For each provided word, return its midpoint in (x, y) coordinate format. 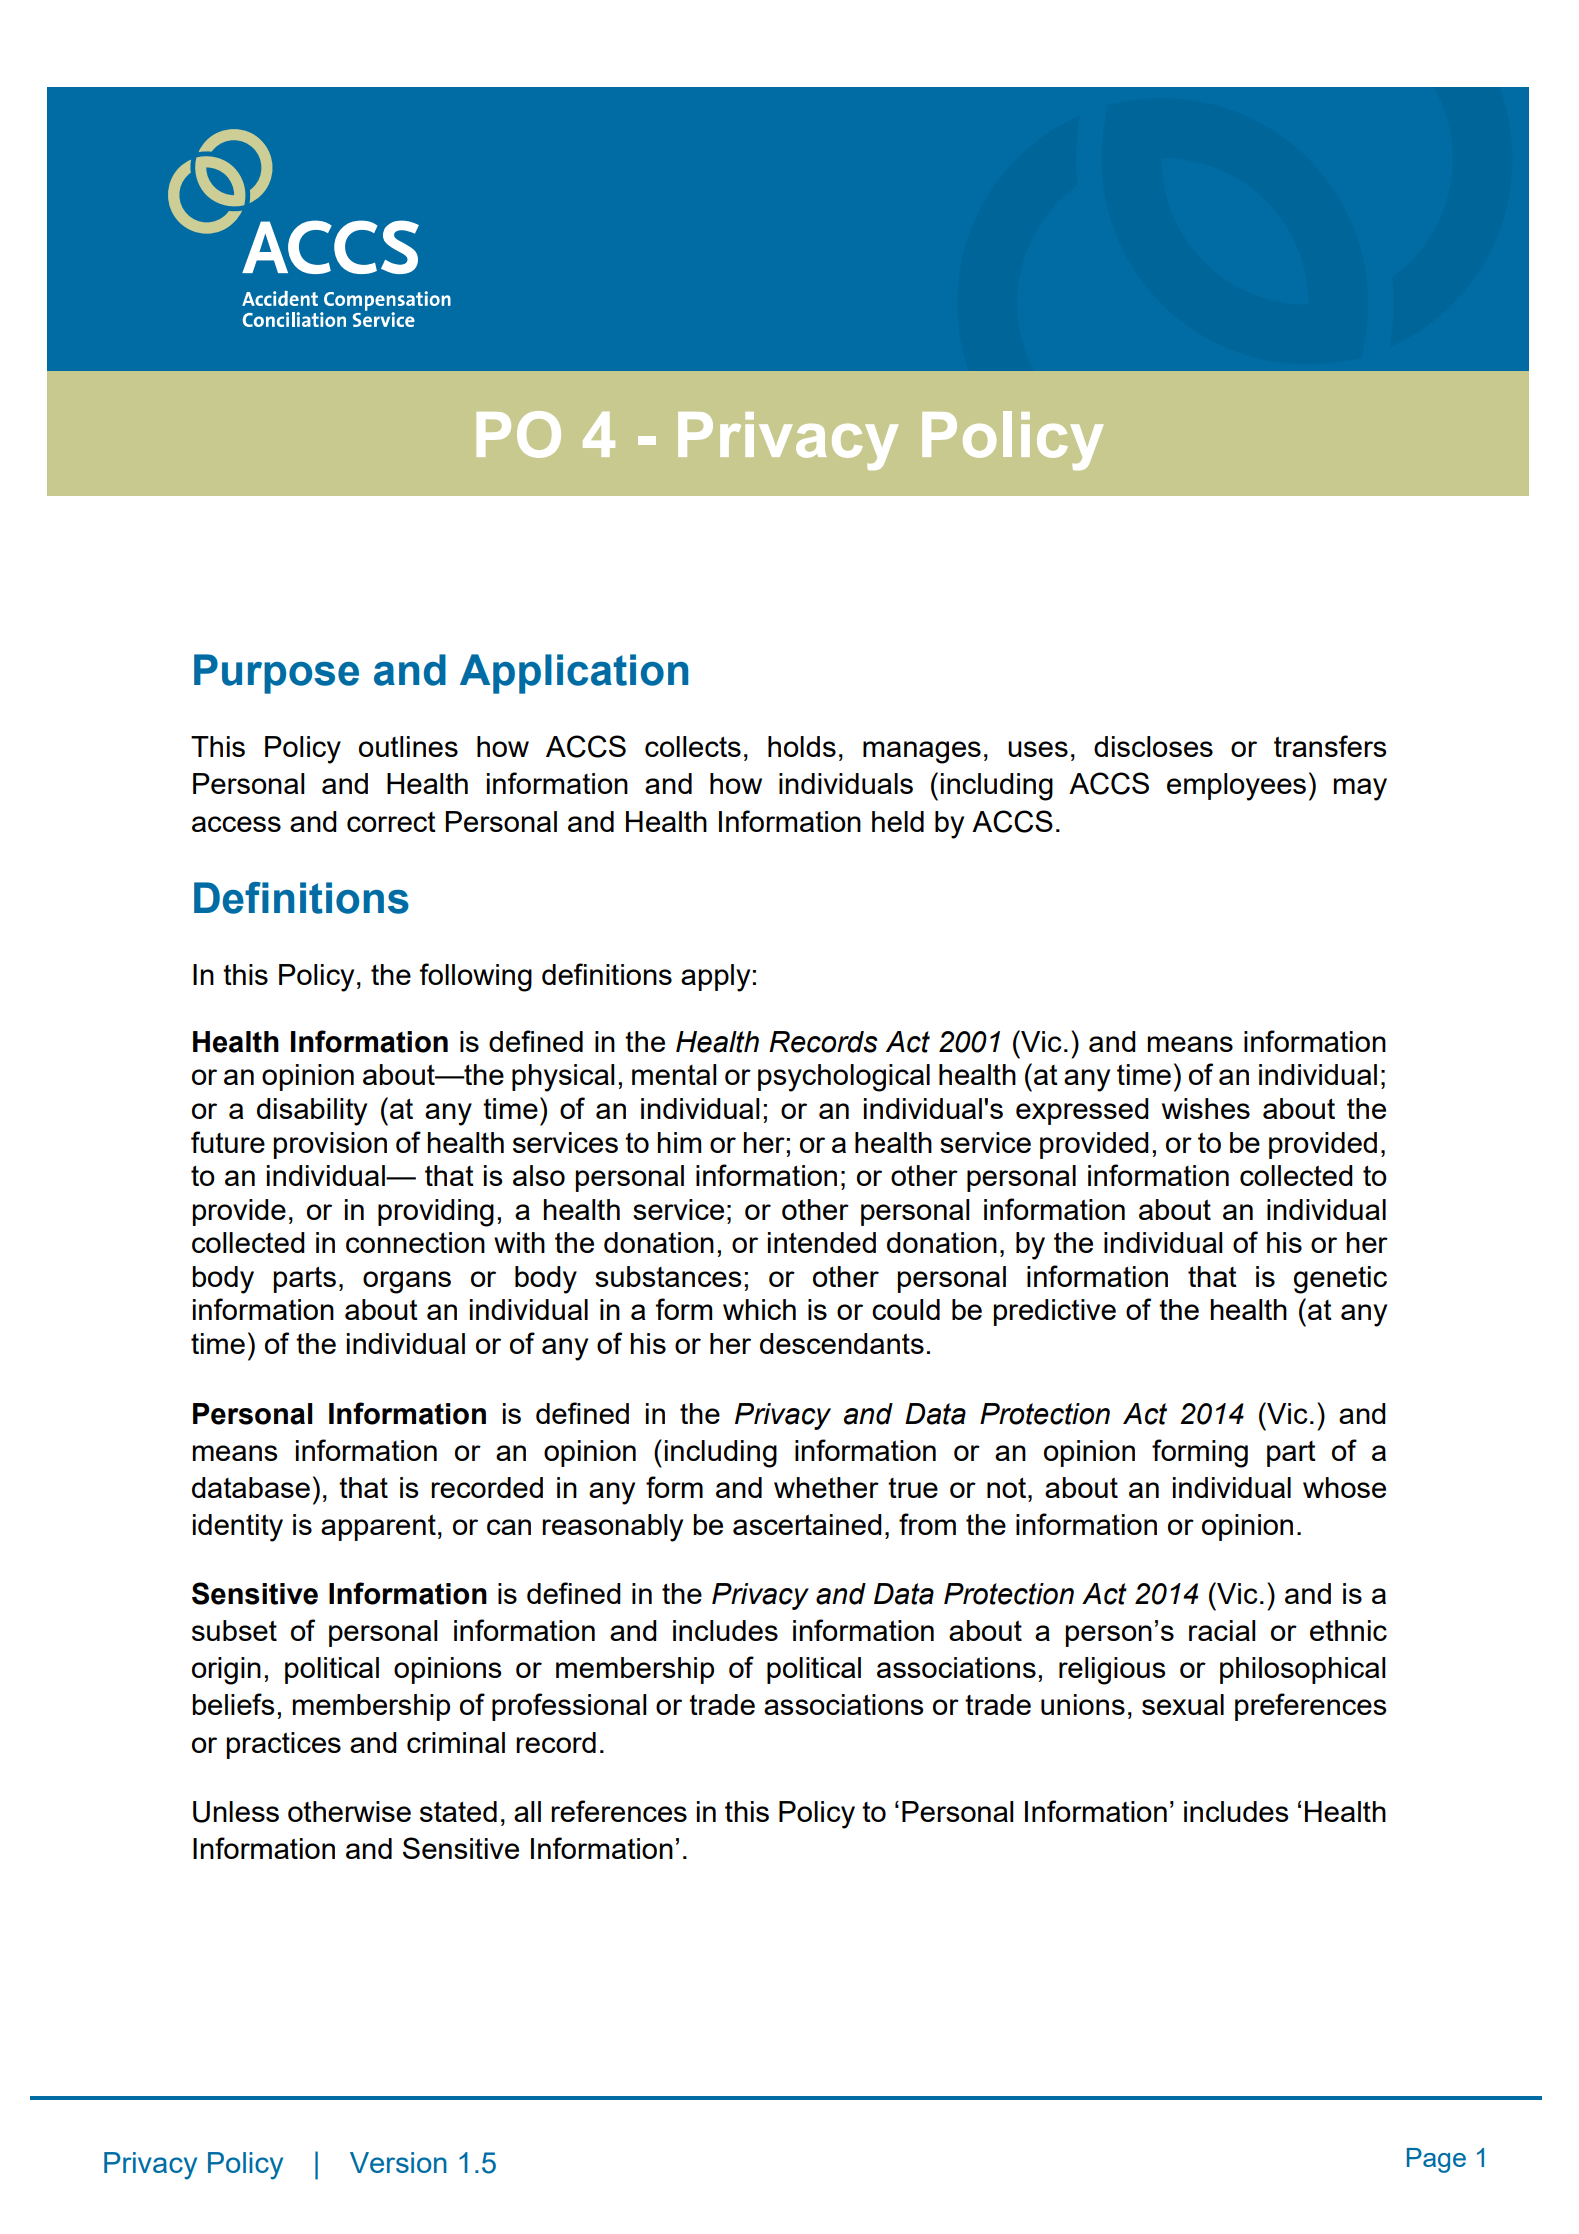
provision (330, 1145)
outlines (408, 746)
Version (398, 2162)
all (527, 1811)
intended (822, 1242)
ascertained (807, 1524)
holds (802, 746)
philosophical (1303, 1670)
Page (1436, 2160)
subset (234, 1630)
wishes (1206, 1108)
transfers (1330, 746)
